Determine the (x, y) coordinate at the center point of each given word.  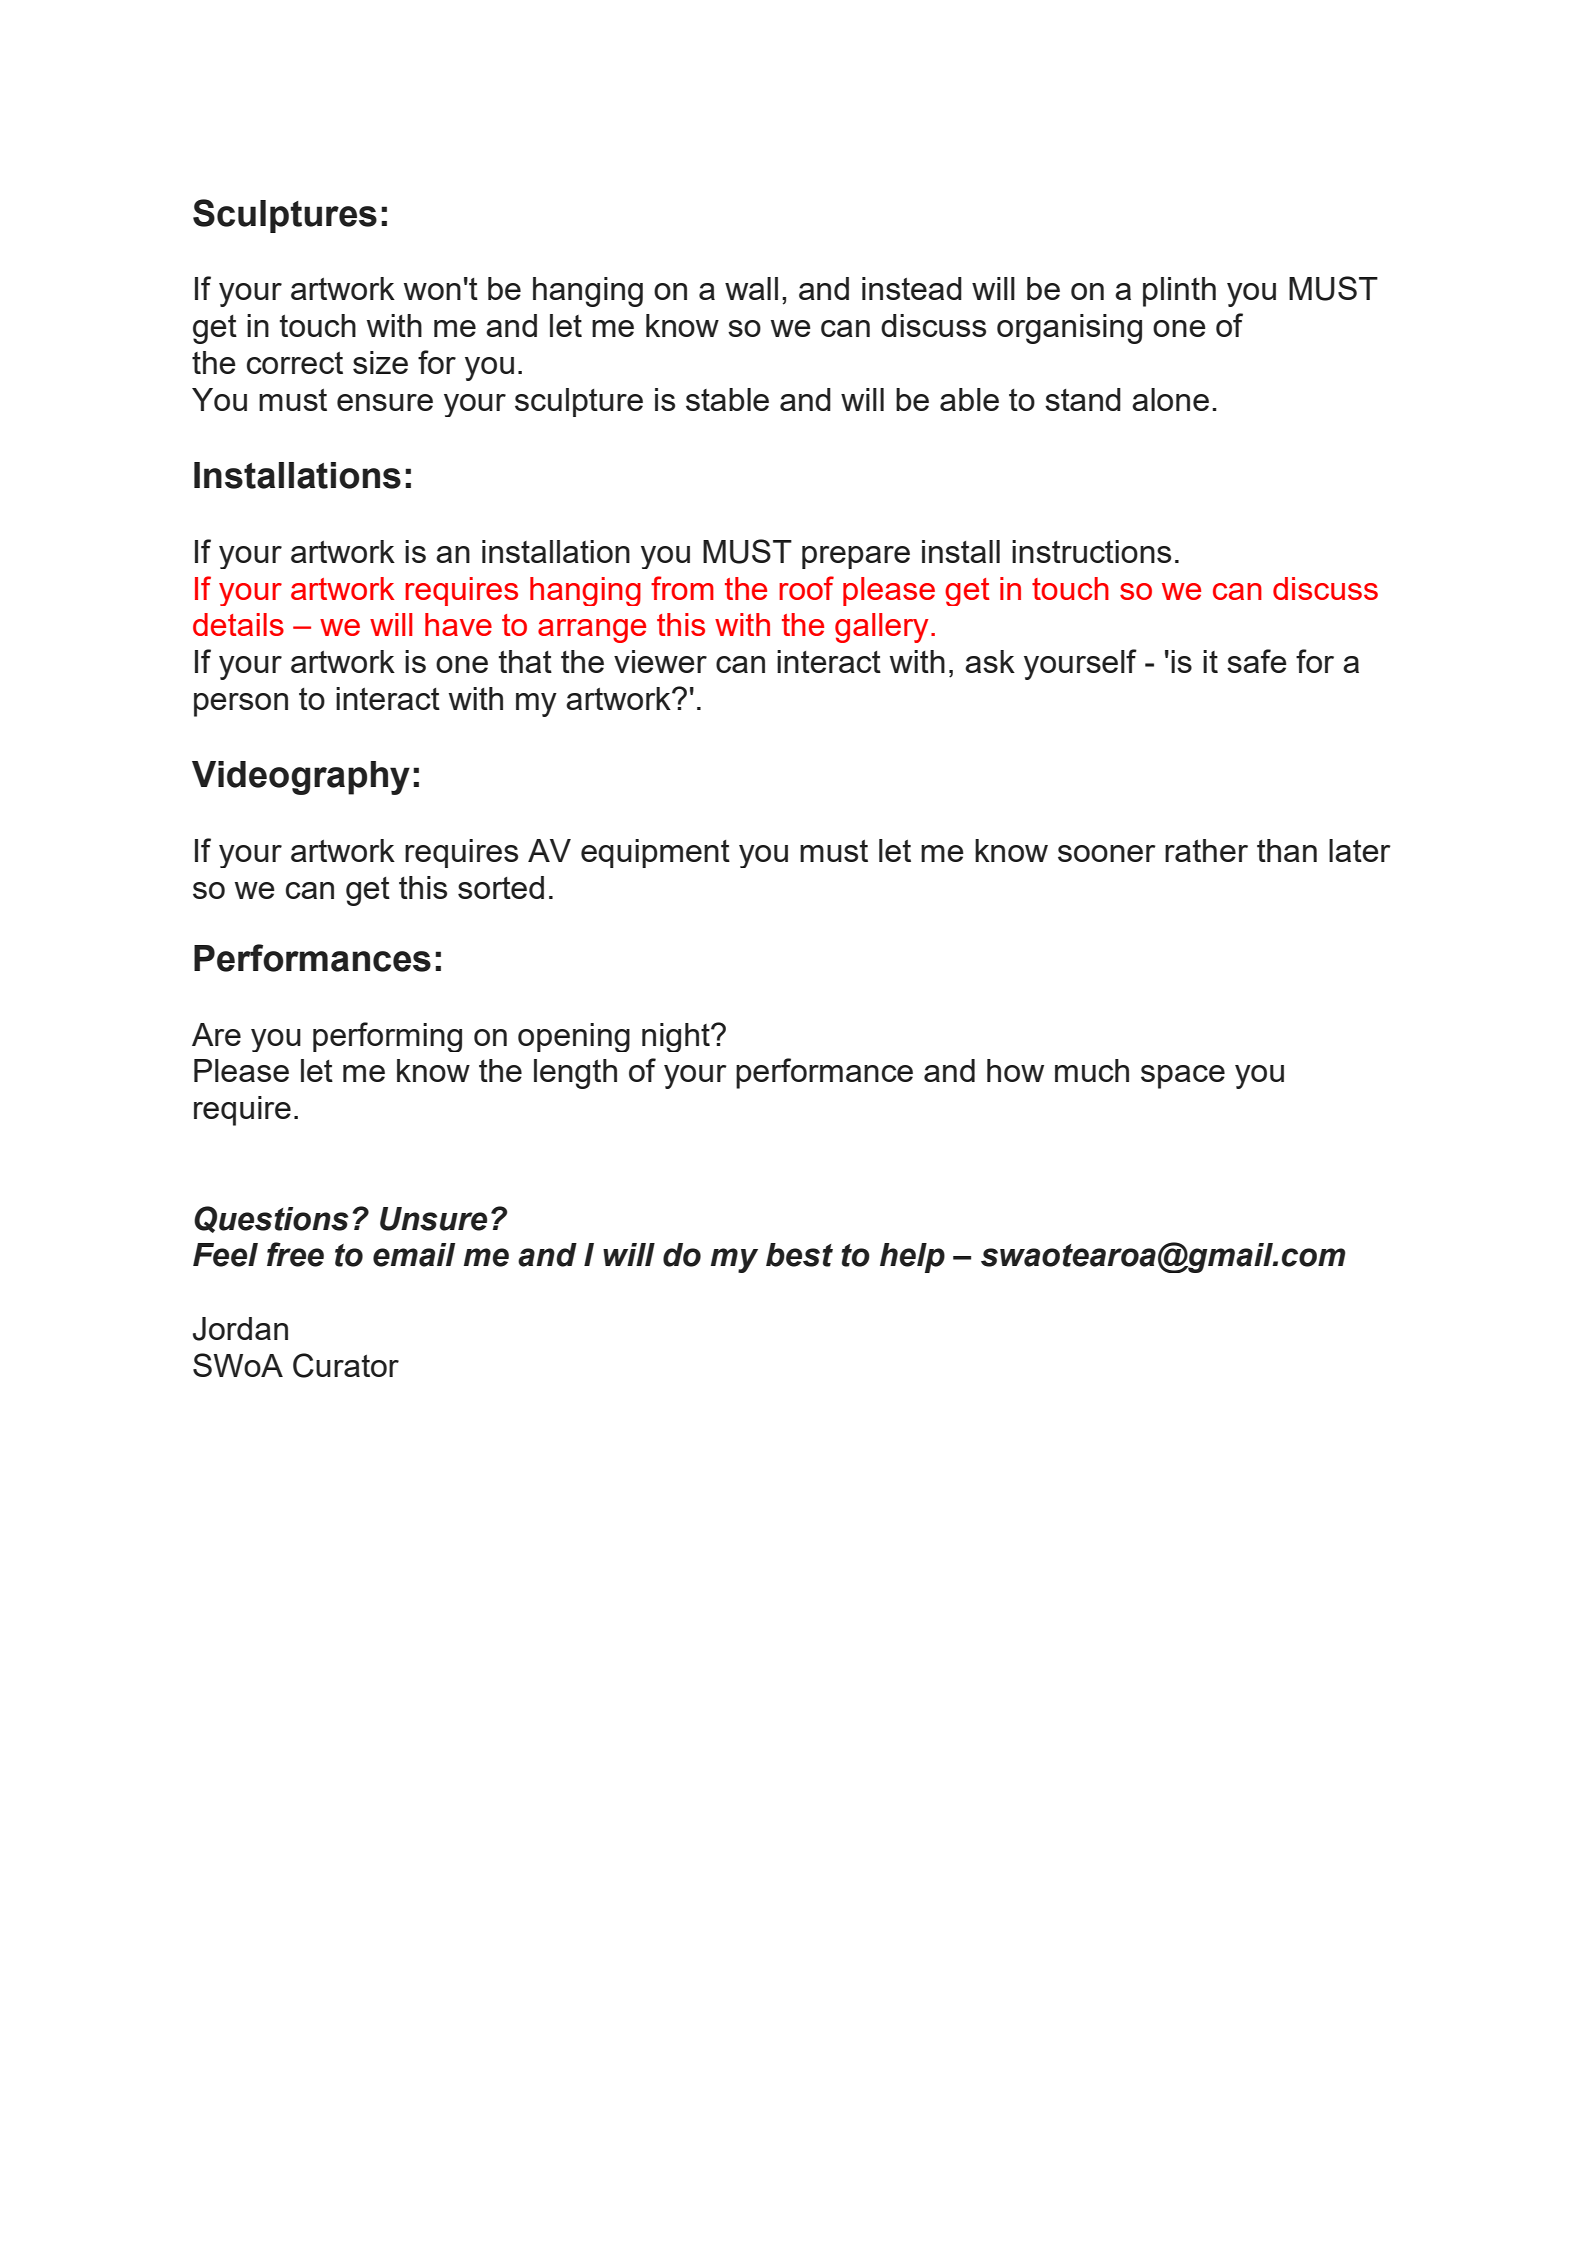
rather (1206, 850)
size (380, 362)
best (799, 1255)
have (458, 624)
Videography (301, 778)
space (1183, 1077)
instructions (1091, 551)
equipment (655, 853)
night (677, 1037)
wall (751, 288)
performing (387, 1037)
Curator (346, 1365)
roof (806, 588)
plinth (1179, 292)
